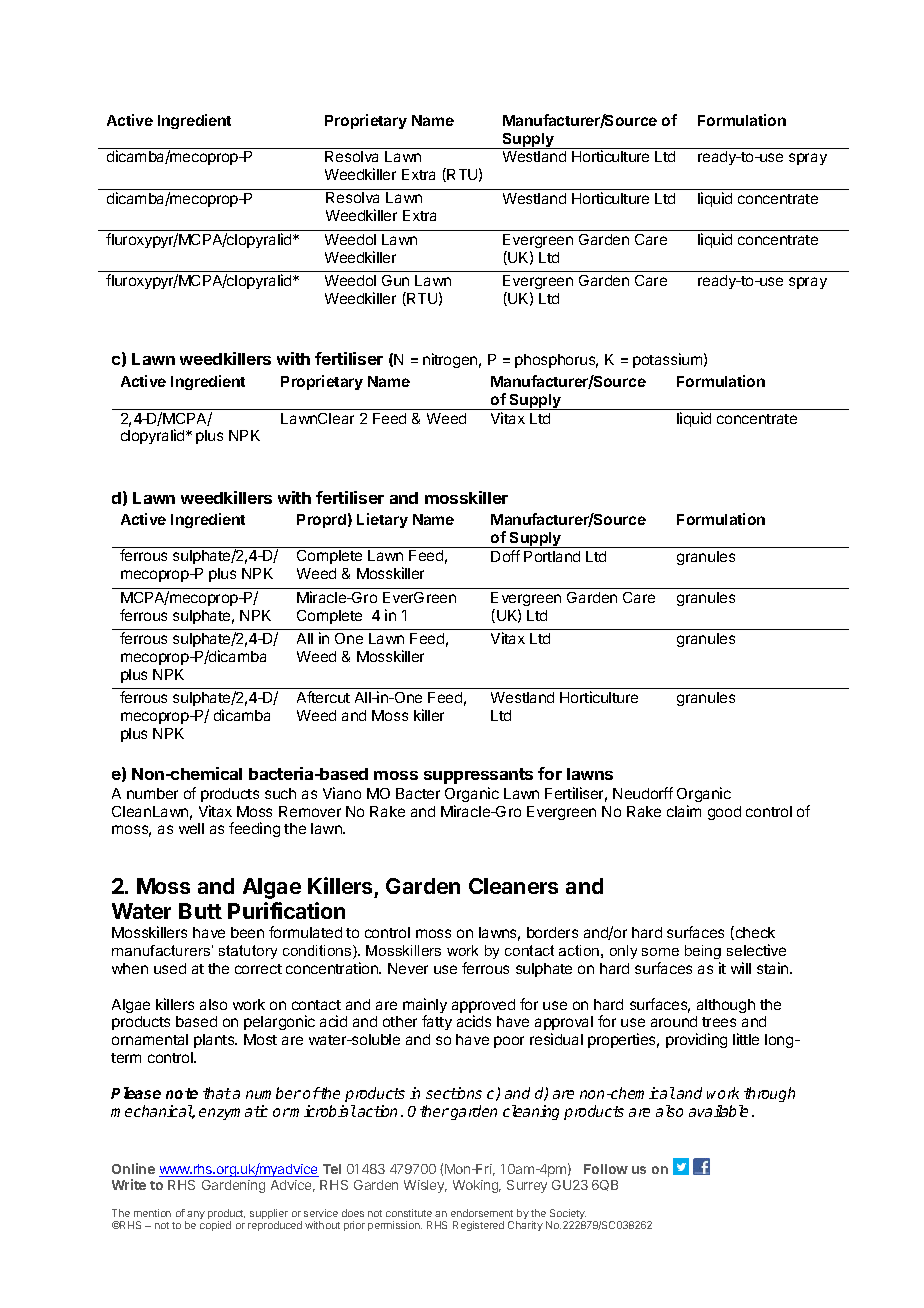  Describe the element at coordinates (395, 280) in the screenshot. I see `Gun` at that location.
